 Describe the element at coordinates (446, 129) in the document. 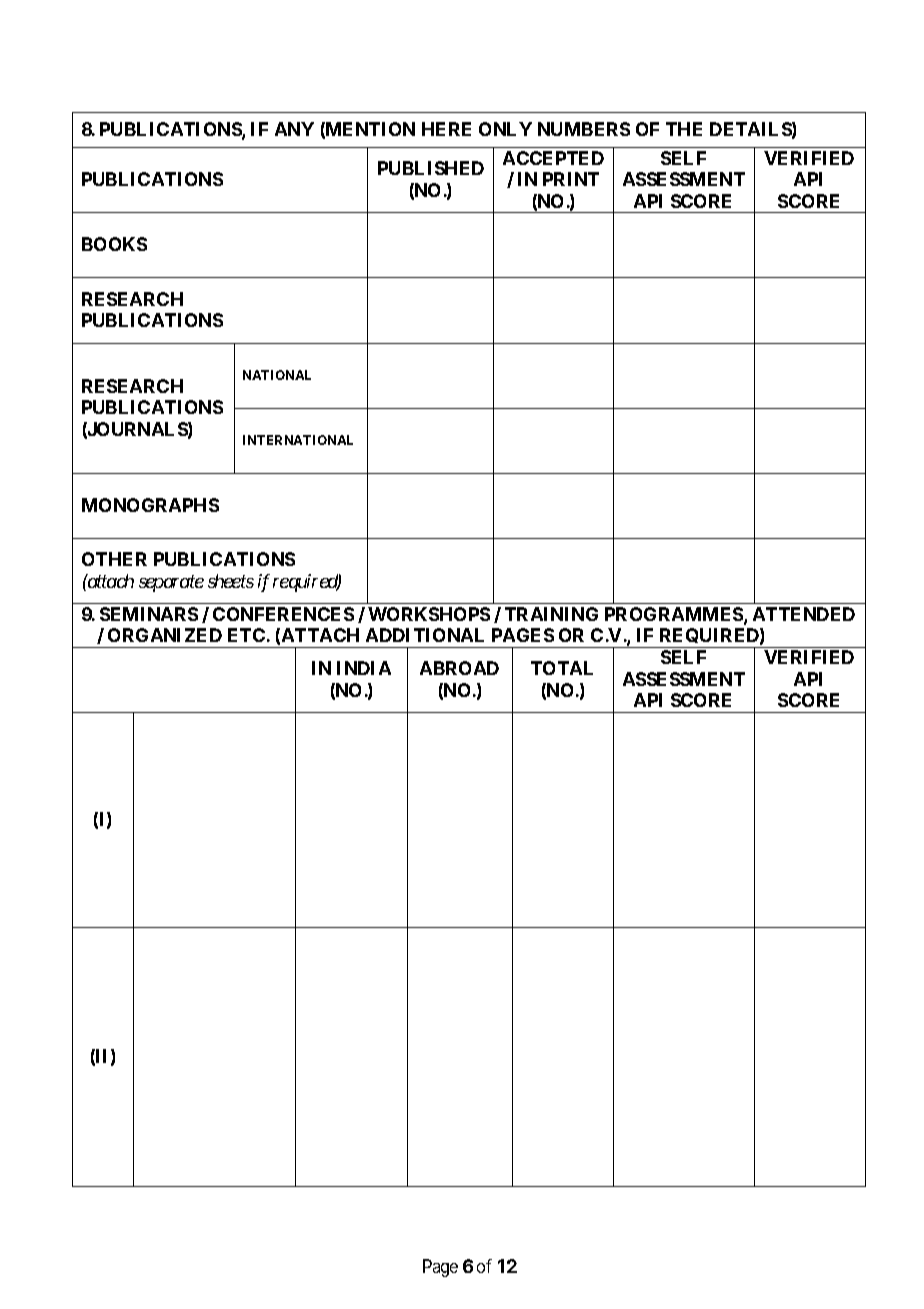

I see `HERE` at that location.
